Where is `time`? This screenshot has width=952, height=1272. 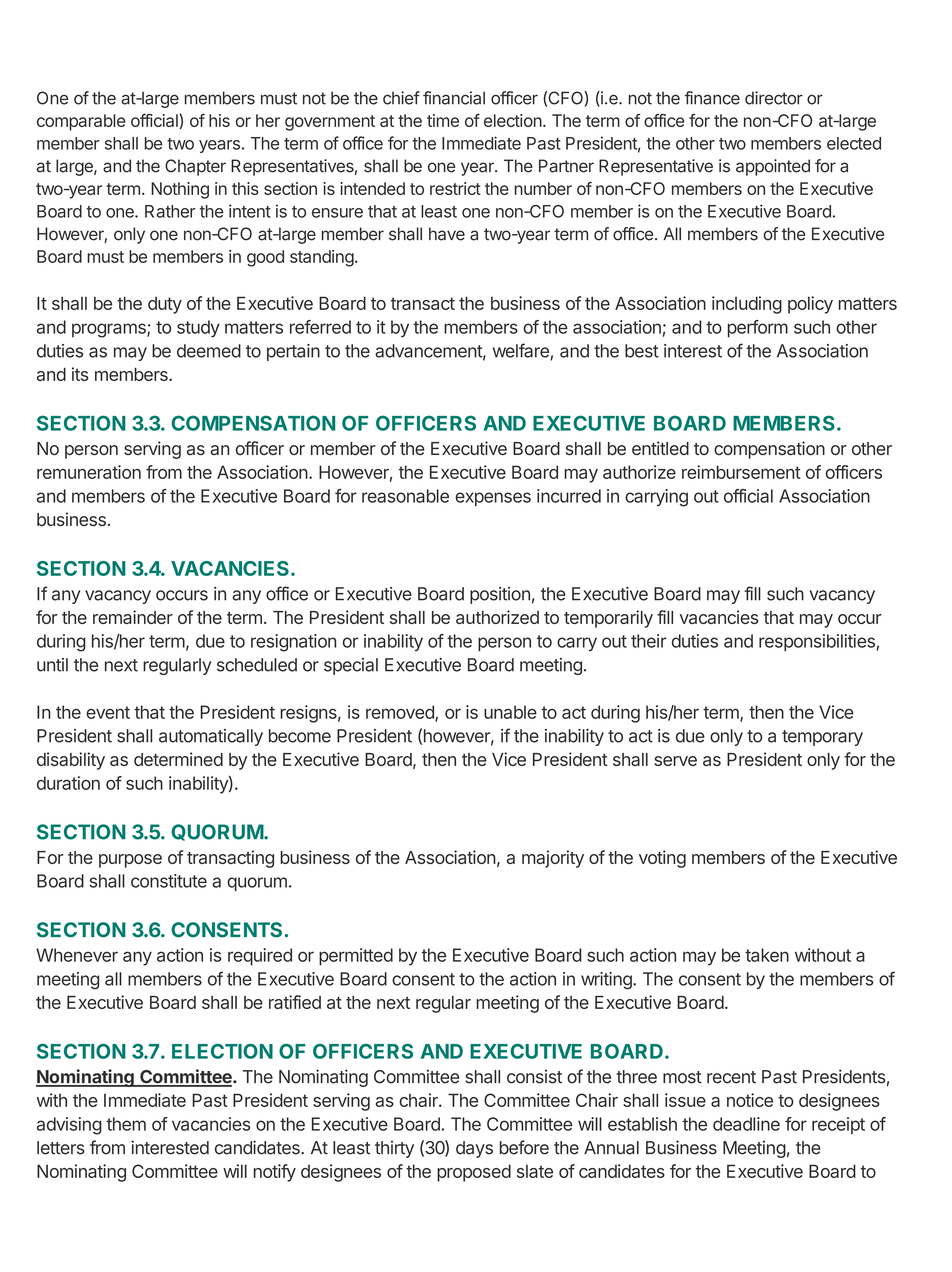 time is located at coordinates (443, 120).
